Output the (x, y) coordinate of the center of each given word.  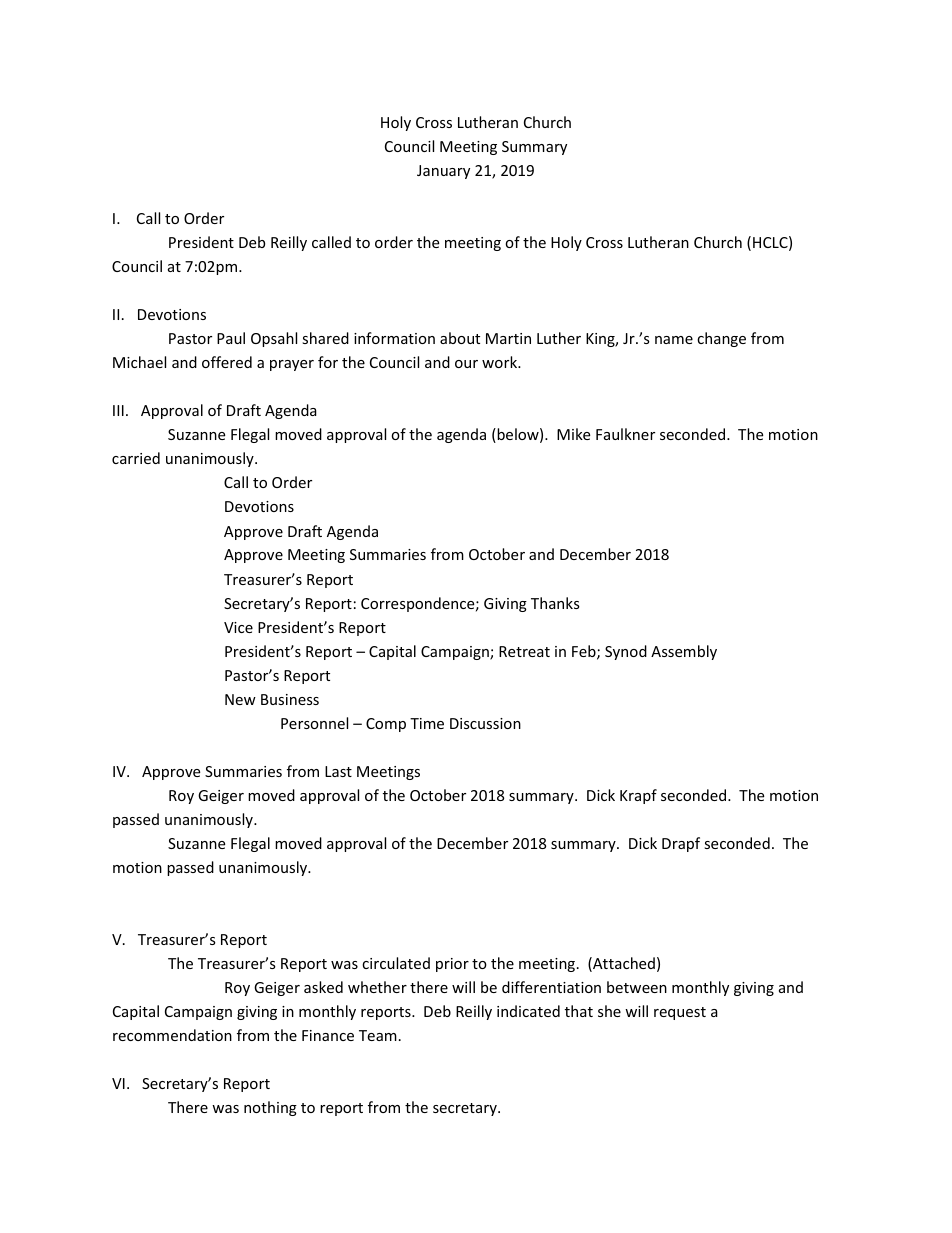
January (443, 172)
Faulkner (625, 434)
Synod (626, 652)
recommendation (172, 1035)
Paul (231, 338)
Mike (573, 434)
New (240, 699)
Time (427, 723)
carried (136, 458)
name (674, 340)
